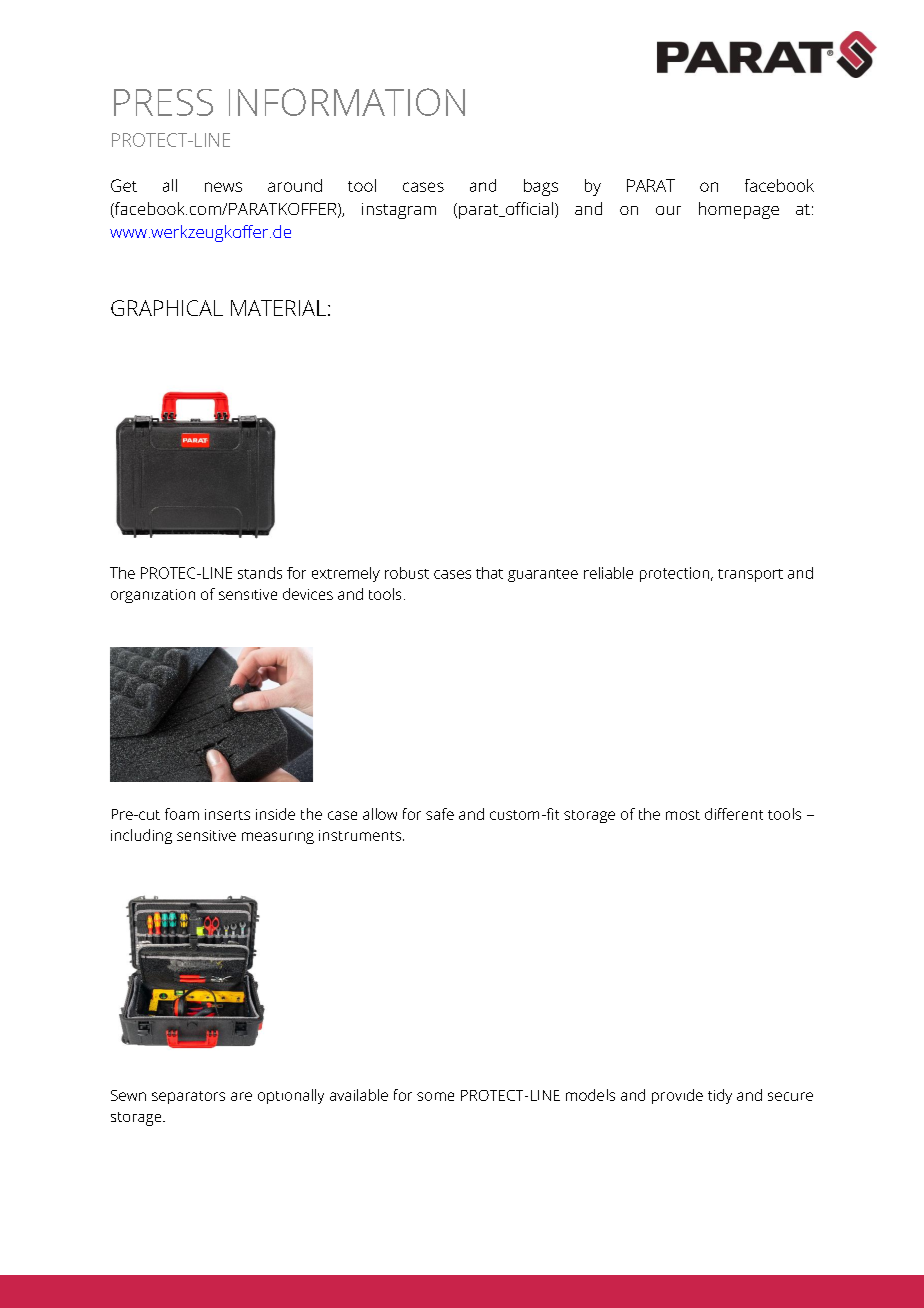 Image resolution: width=924 pixels, height=1308 pixels. Describe the element at coordinates (435, 1096) in the document. I see `some` at that location.
